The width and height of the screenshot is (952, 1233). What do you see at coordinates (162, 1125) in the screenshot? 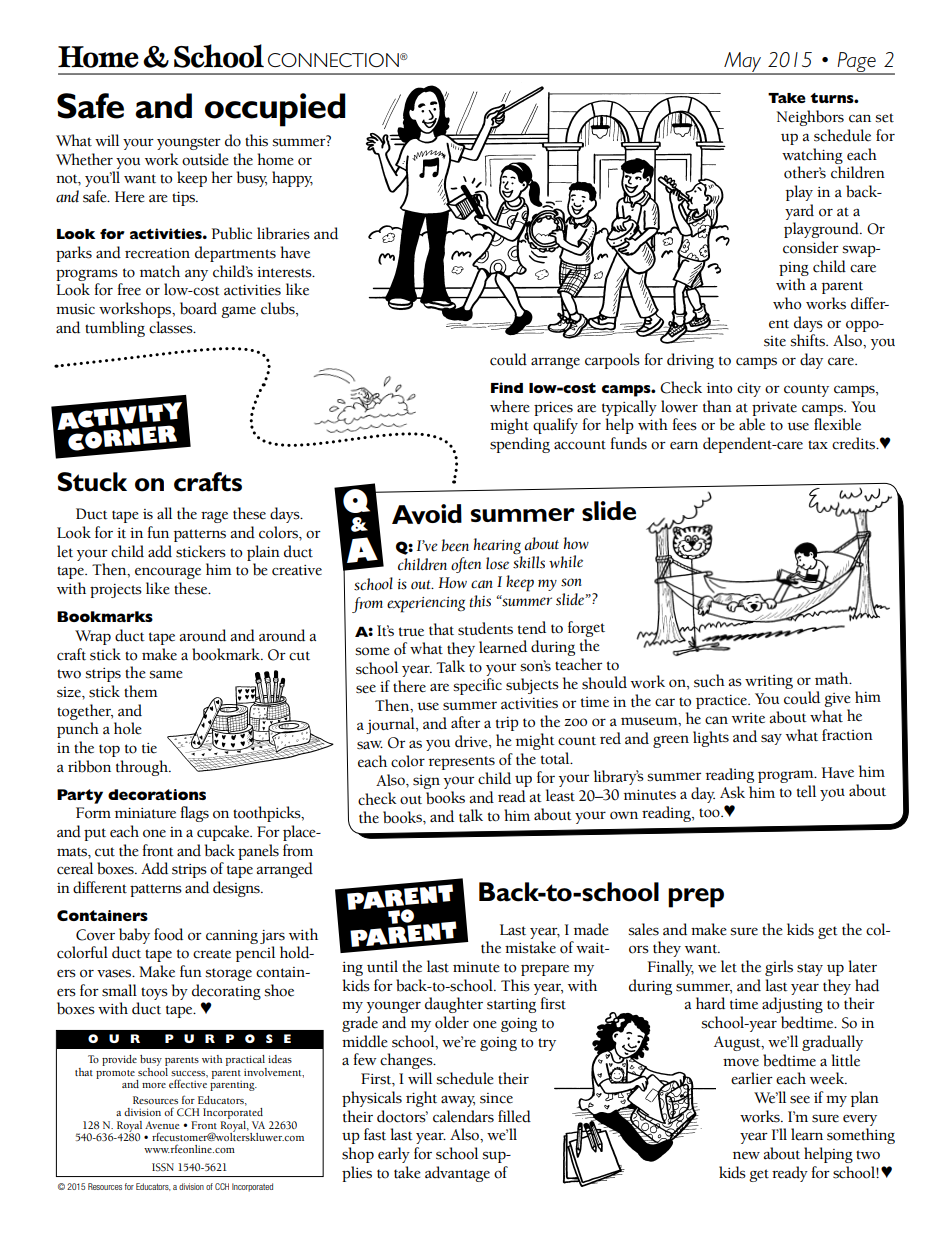
I see `Avenue` at bounding box center [162, 1125].
